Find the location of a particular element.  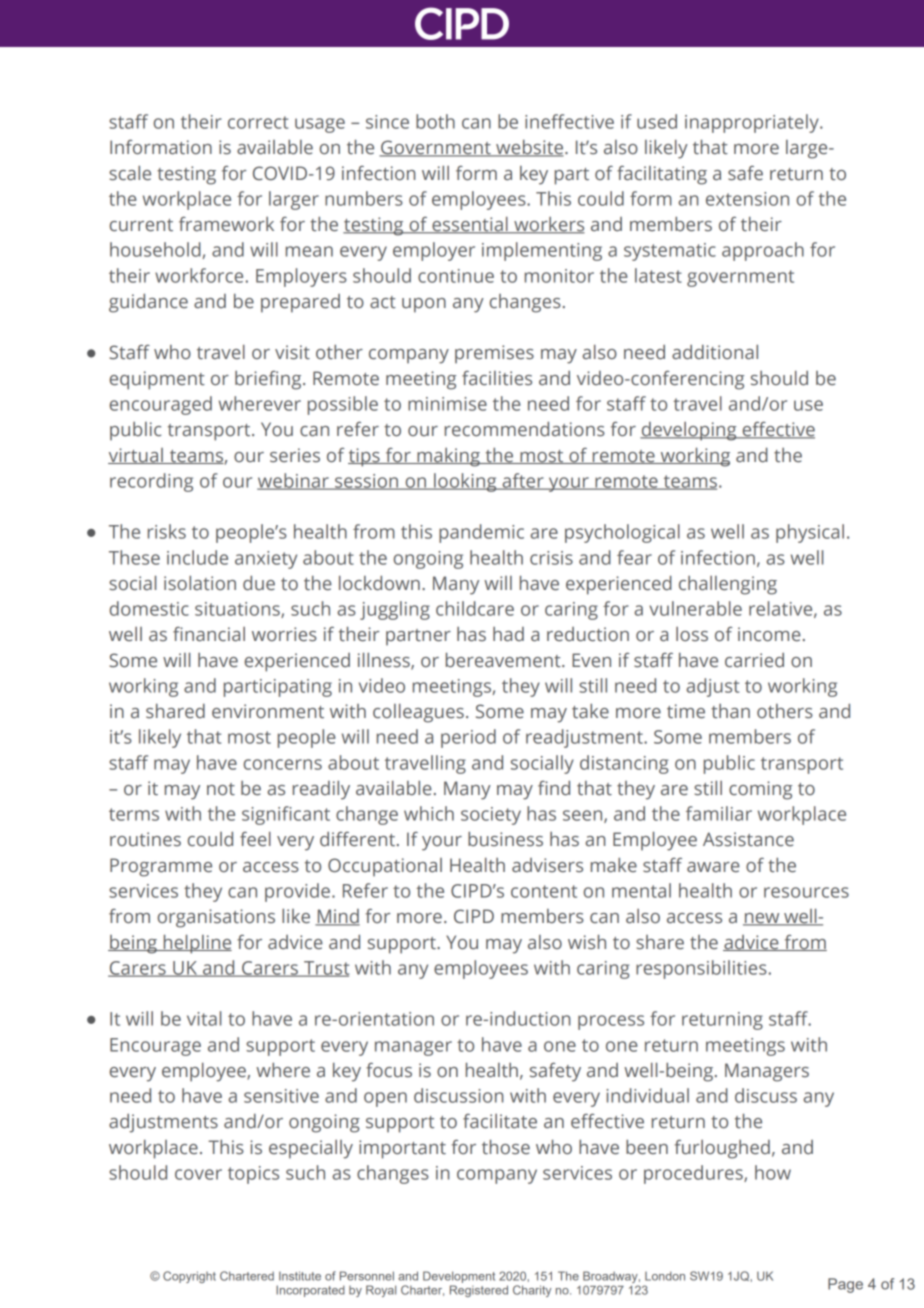

period is located at coordinates (468, 738).
